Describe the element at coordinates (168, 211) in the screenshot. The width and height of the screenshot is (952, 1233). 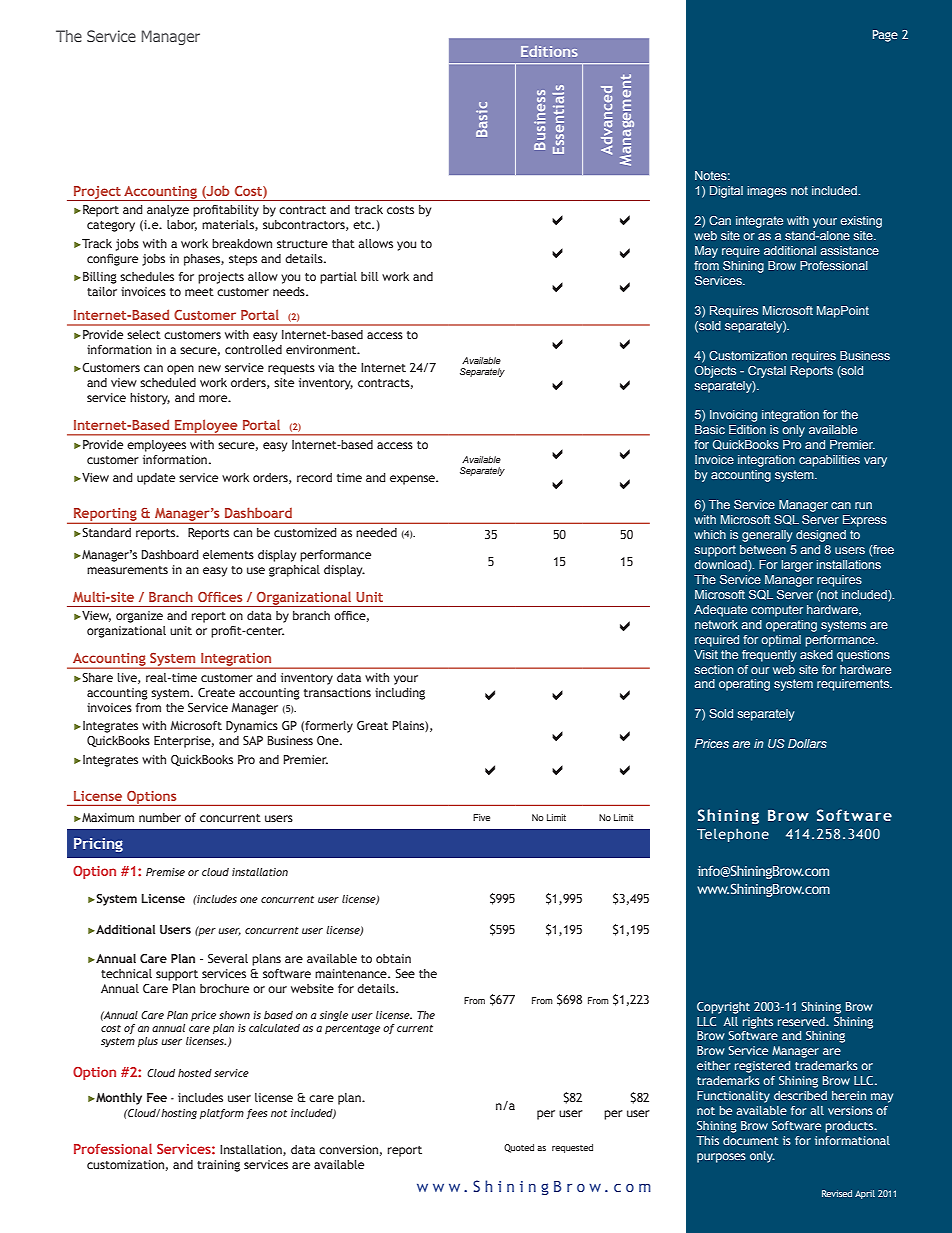
I see `analyze` at that location.
